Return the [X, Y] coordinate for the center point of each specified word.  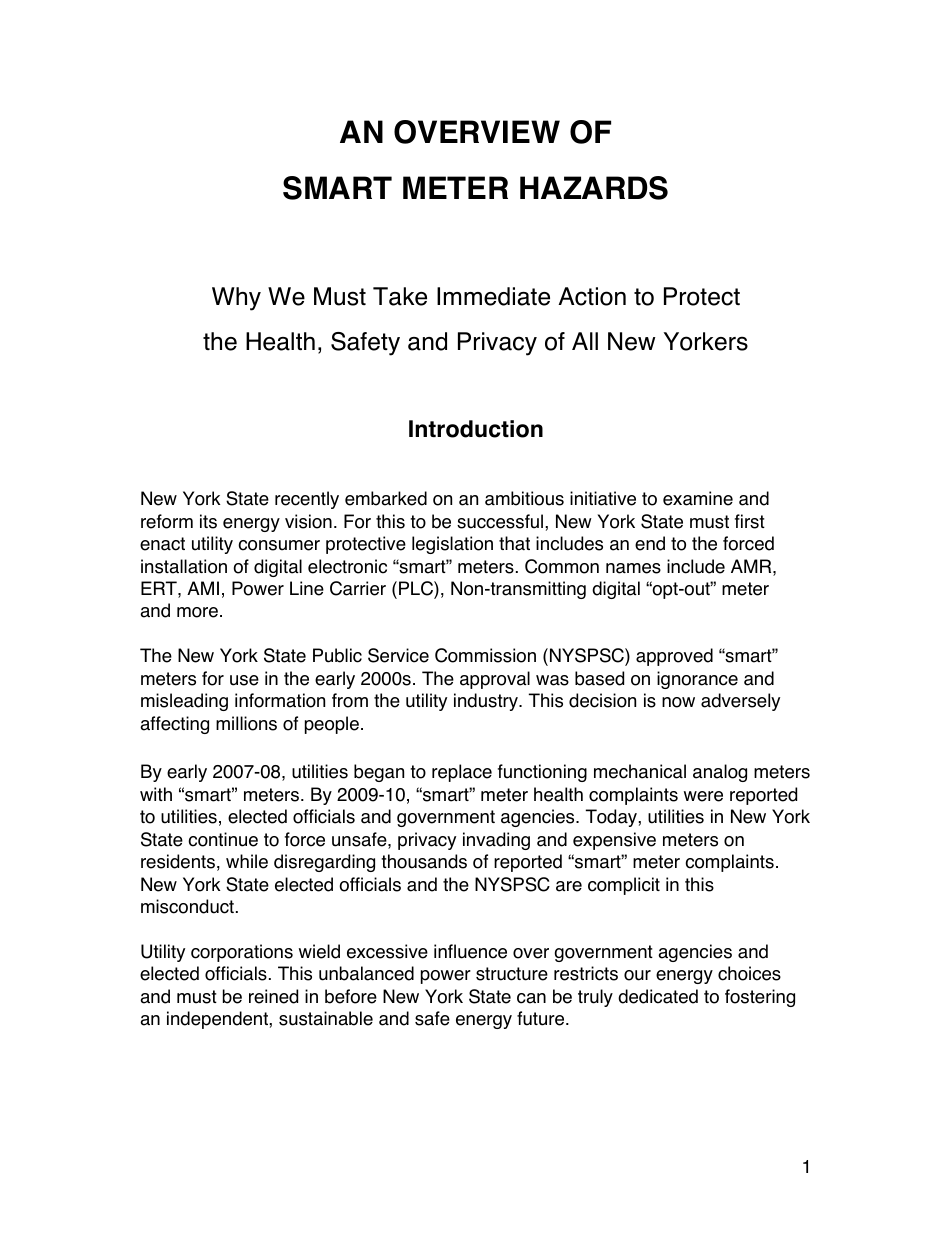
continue [223, 839]
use [244, 680]
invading [496, 841]
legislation [452, 545]
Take [400, 296]
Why [236, 299]
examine [698, 498]
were [703, 796]
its [208, 521]
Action [592, 296]
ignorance [697, 680]
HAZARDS [594, 188]
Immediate [493, 296]
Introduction [476, 429]
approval [495, 680]
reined [273, 996]
